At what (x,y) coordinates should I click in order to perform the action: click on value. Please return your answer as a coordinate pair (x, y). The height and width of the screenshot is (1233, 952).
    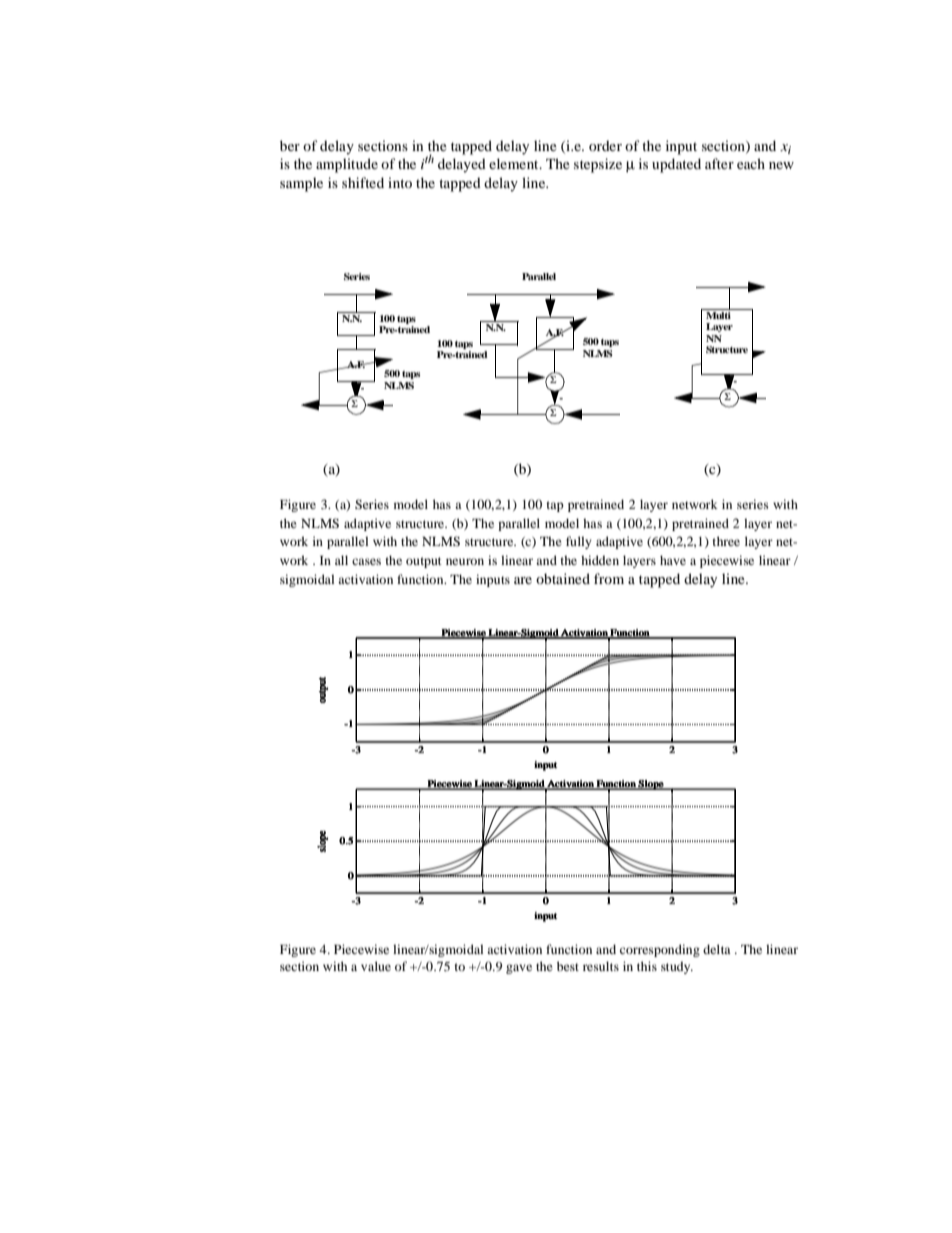
    Looking at the image, I should click on (376, 966).
